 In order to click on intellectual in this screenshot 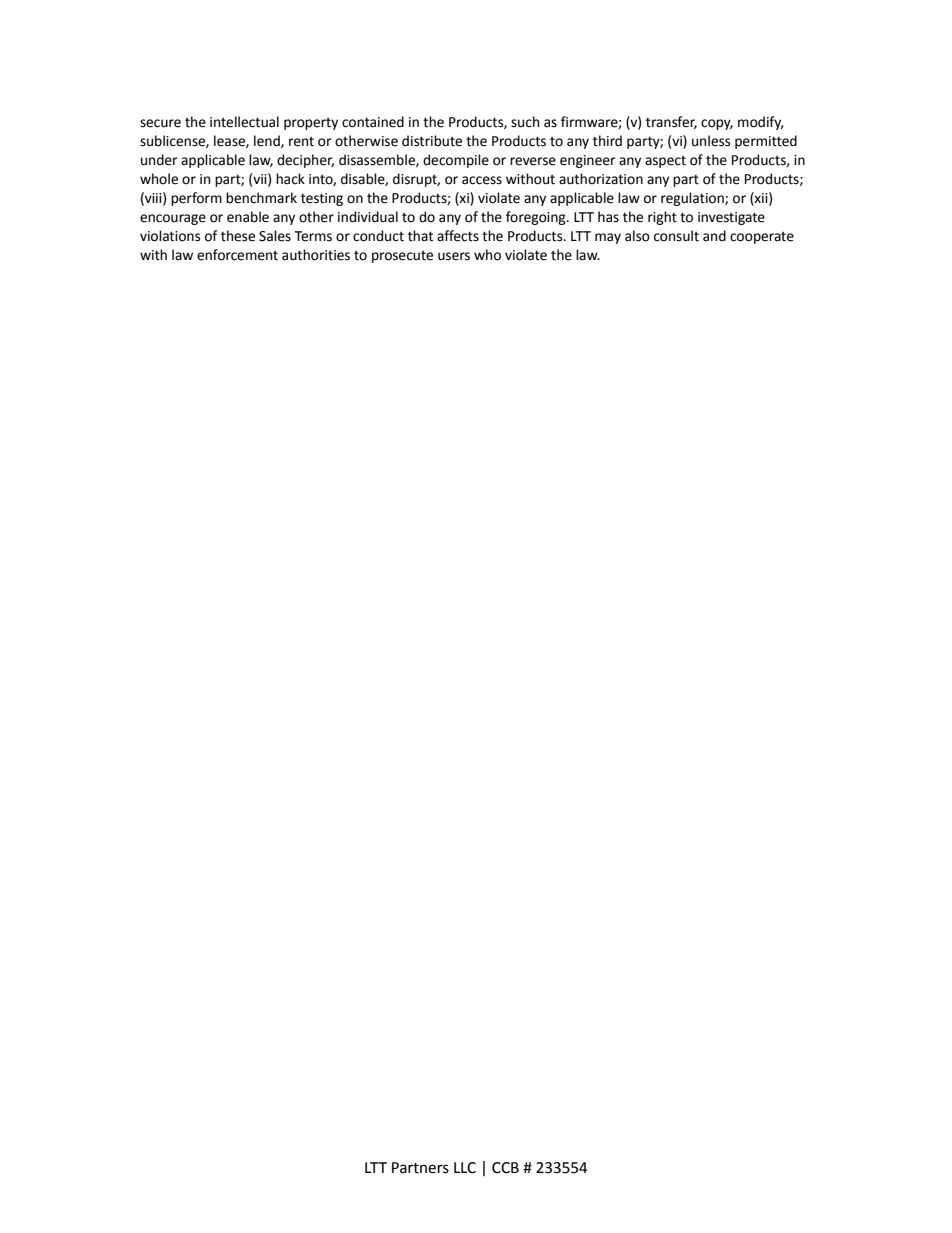, I will do `click(244, 122)`.
